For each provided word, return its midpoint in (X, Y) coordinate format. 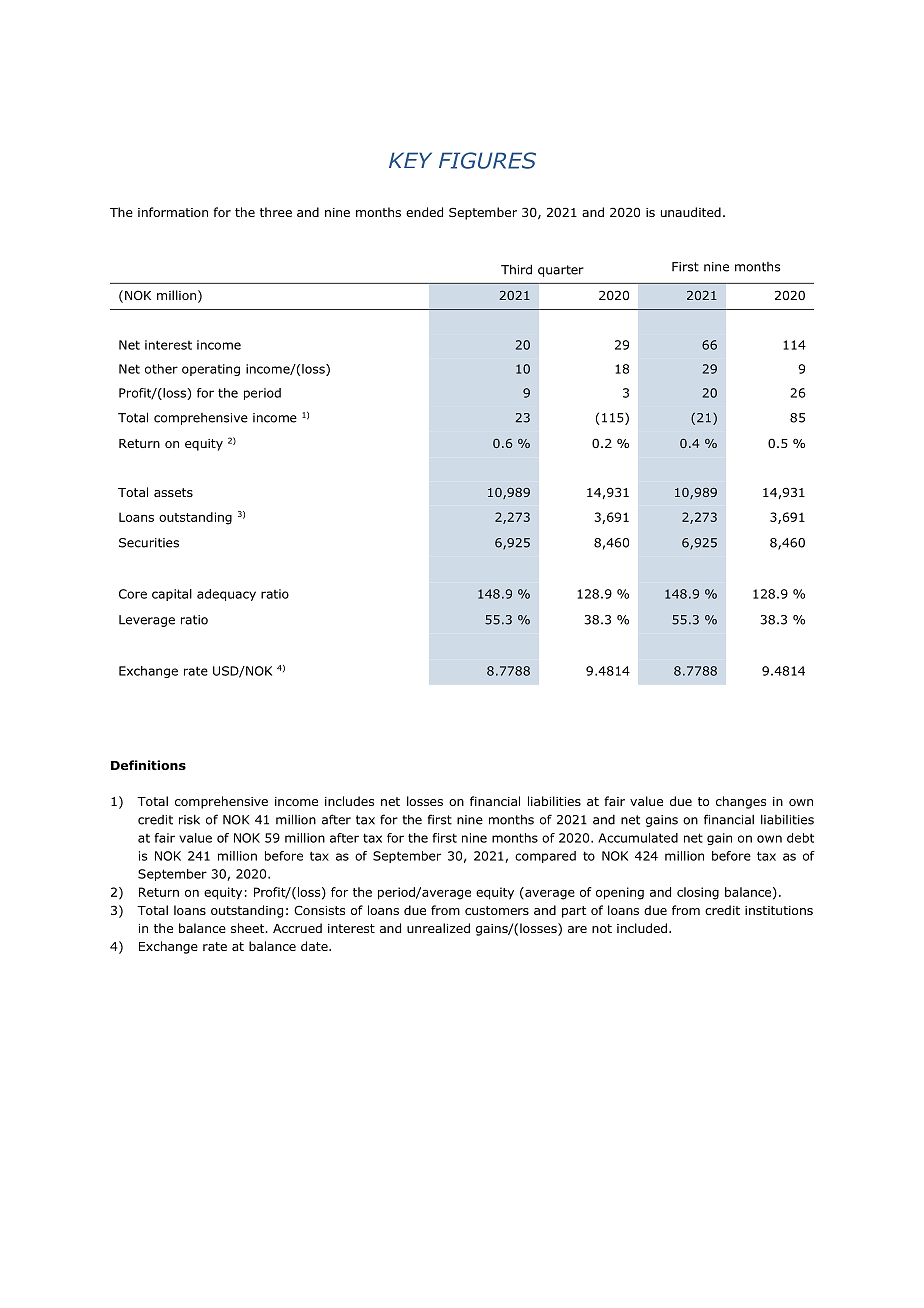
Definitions (148, 765)
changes (741, 802)
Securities (149, 543)
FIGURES (487, 160)
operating (211, 370)
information (173, 212)
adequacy (226, 595)
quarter (561, 271)
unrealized (438, 928)
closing (698, 893)
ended (424, 212)
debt (800, 838)
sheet (249, 928)
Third (516, 269)
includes (349, 801)
